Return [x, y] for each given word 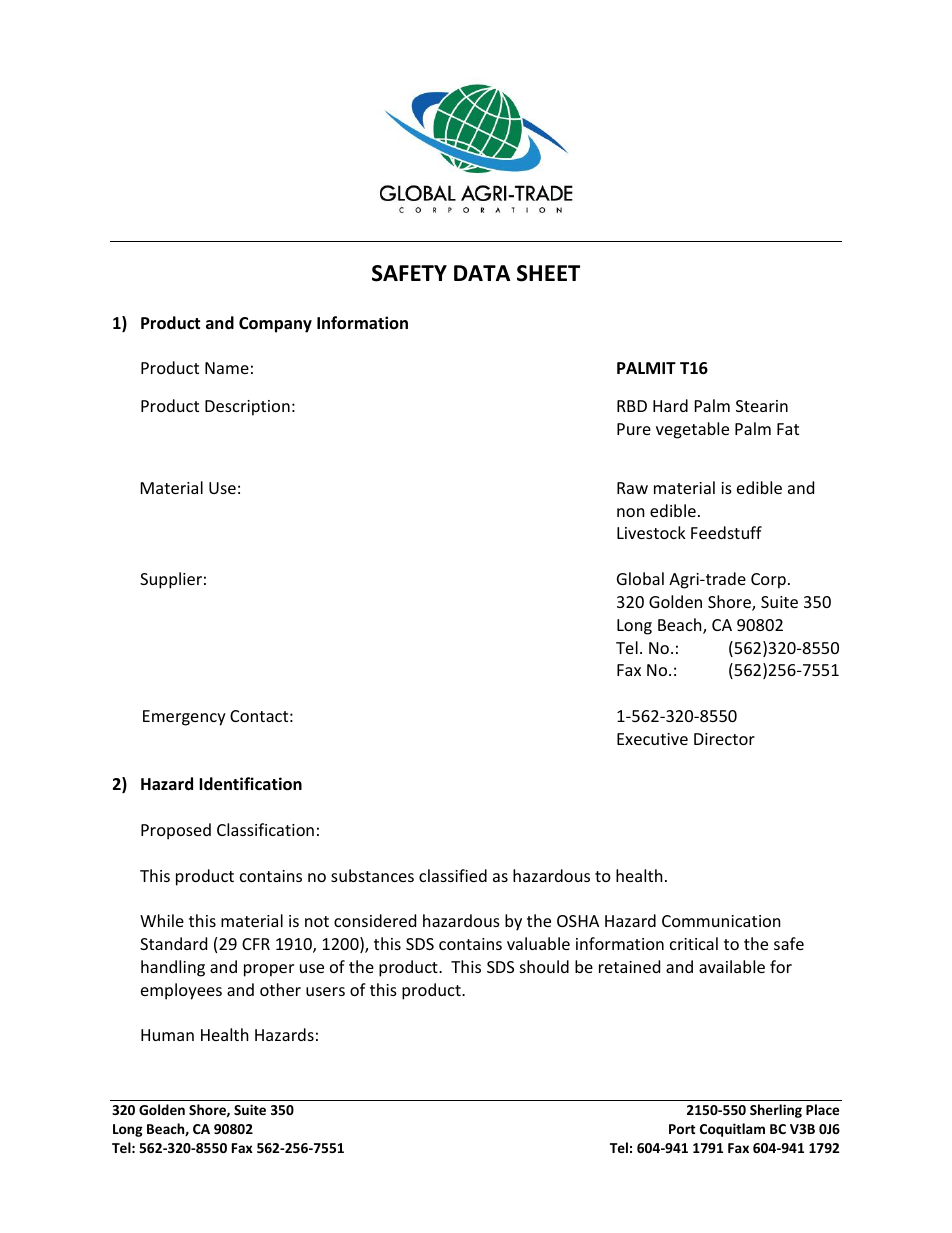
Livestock [651, 532]
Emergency [184, 718]
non [631, 512]
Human [167, 1035]
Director [724, 739]
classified [453, 875]
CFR [256, 944]
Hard [670, 405]
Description [247, 408]
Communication [721, 921]
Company [275, 325]
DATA [482, 273]
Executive [652, 739]
